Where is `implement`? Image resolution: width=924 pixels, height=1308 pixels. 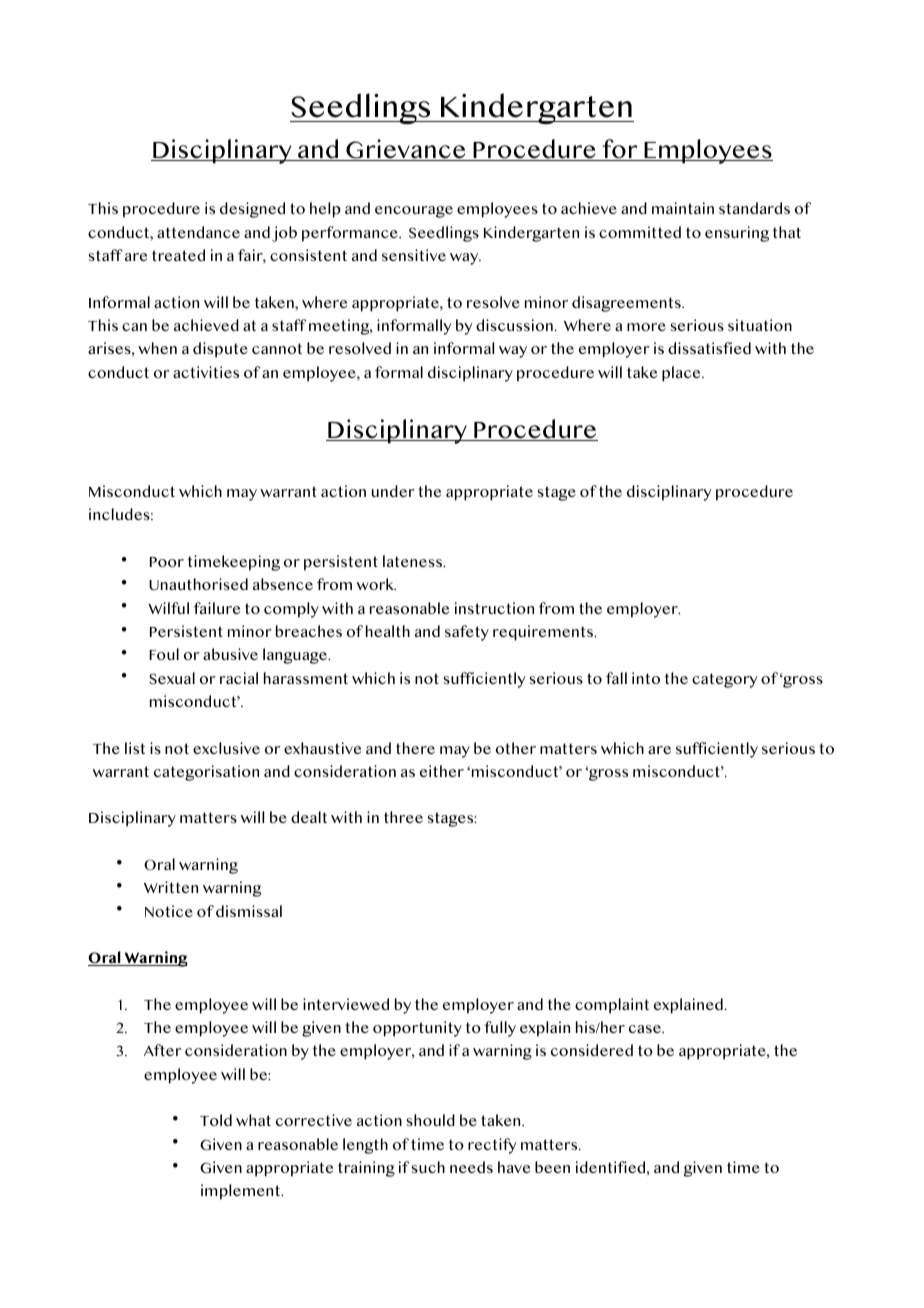 implement is located at coordinates (242, 1192).
